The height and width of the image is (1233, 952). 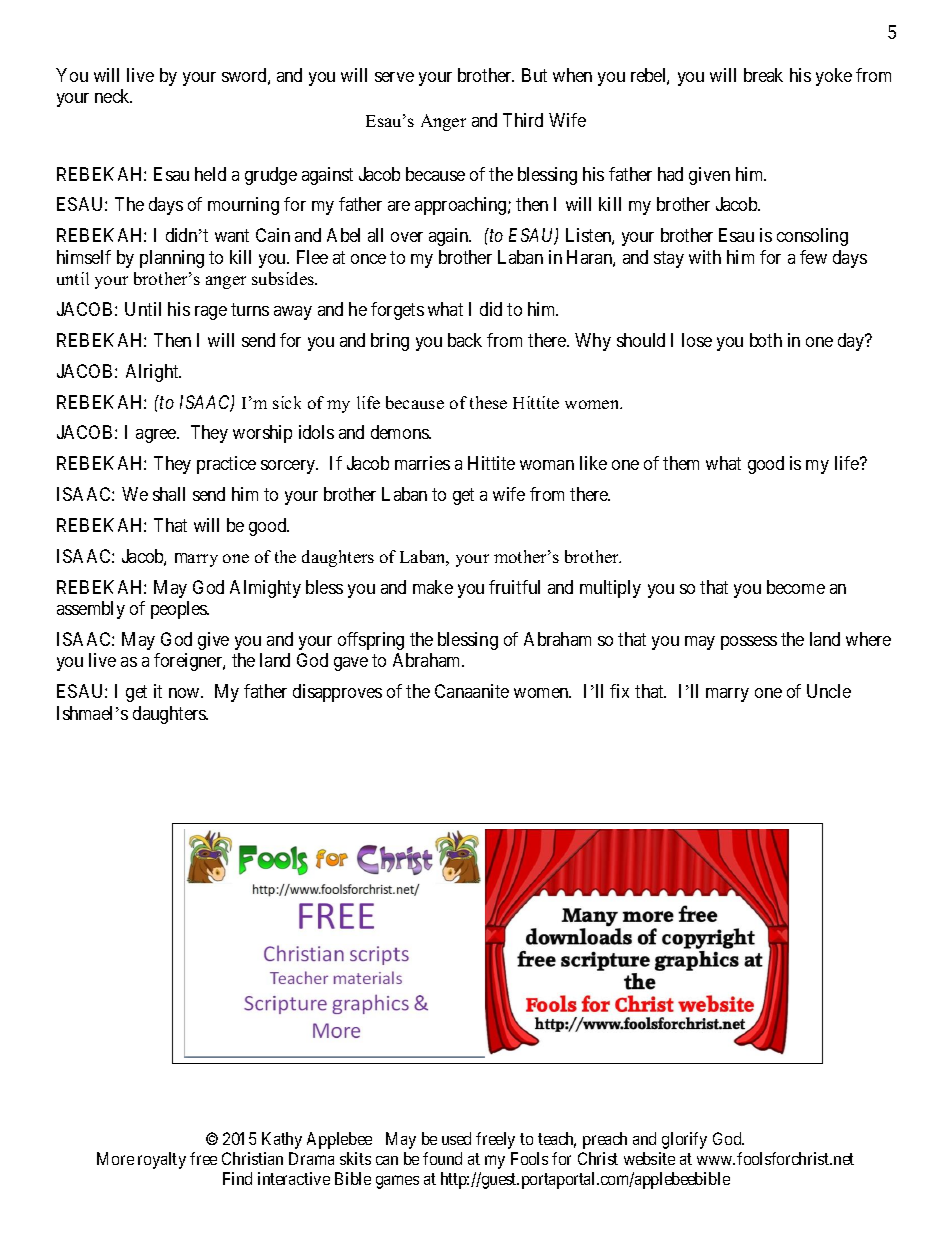 What do you see at coordinates (162, 1160) in the image?
I see `royalty` at bounding box center [162, 1160].
